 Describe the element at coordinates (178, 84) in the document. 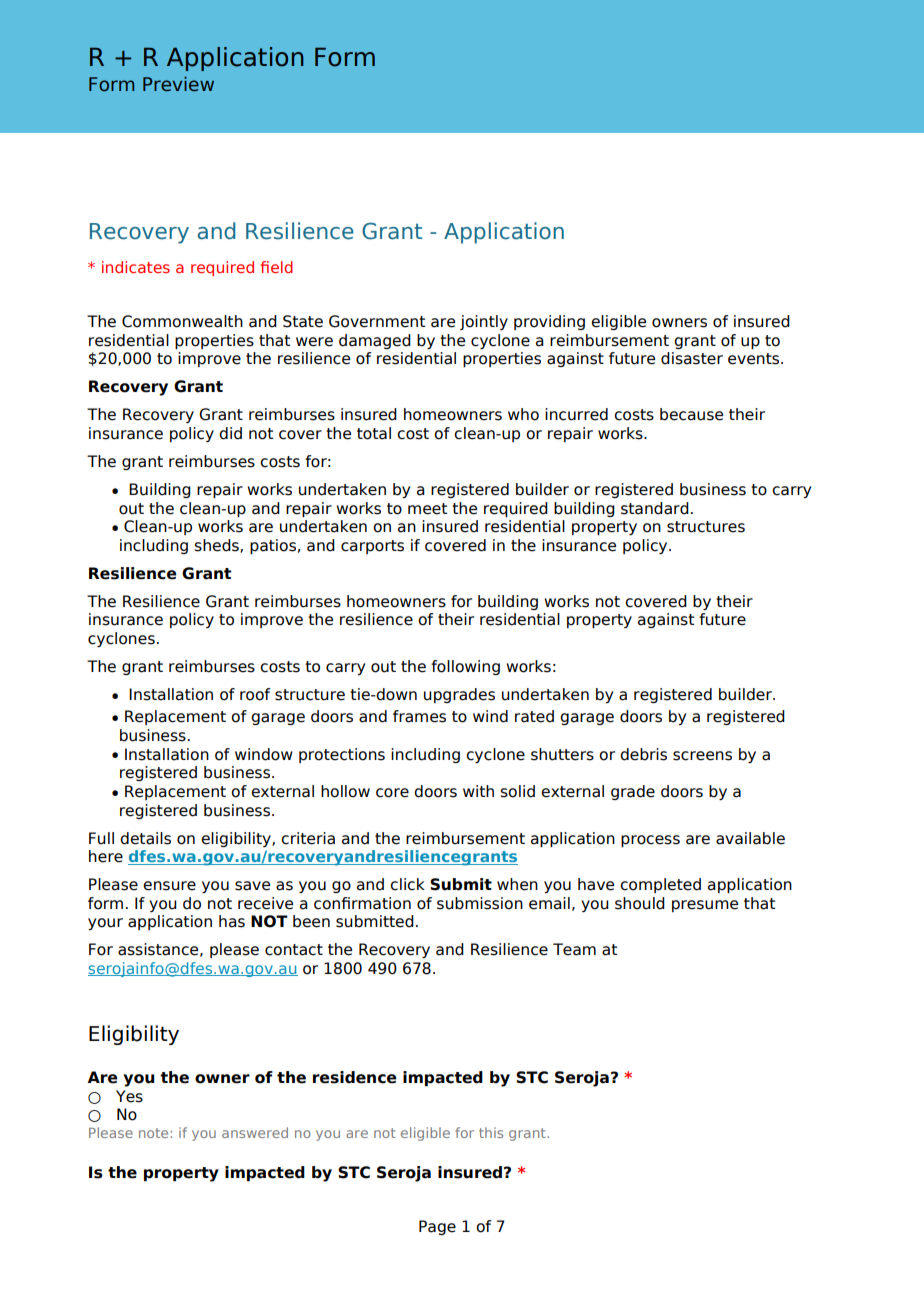

I see `Preview` at that location.
